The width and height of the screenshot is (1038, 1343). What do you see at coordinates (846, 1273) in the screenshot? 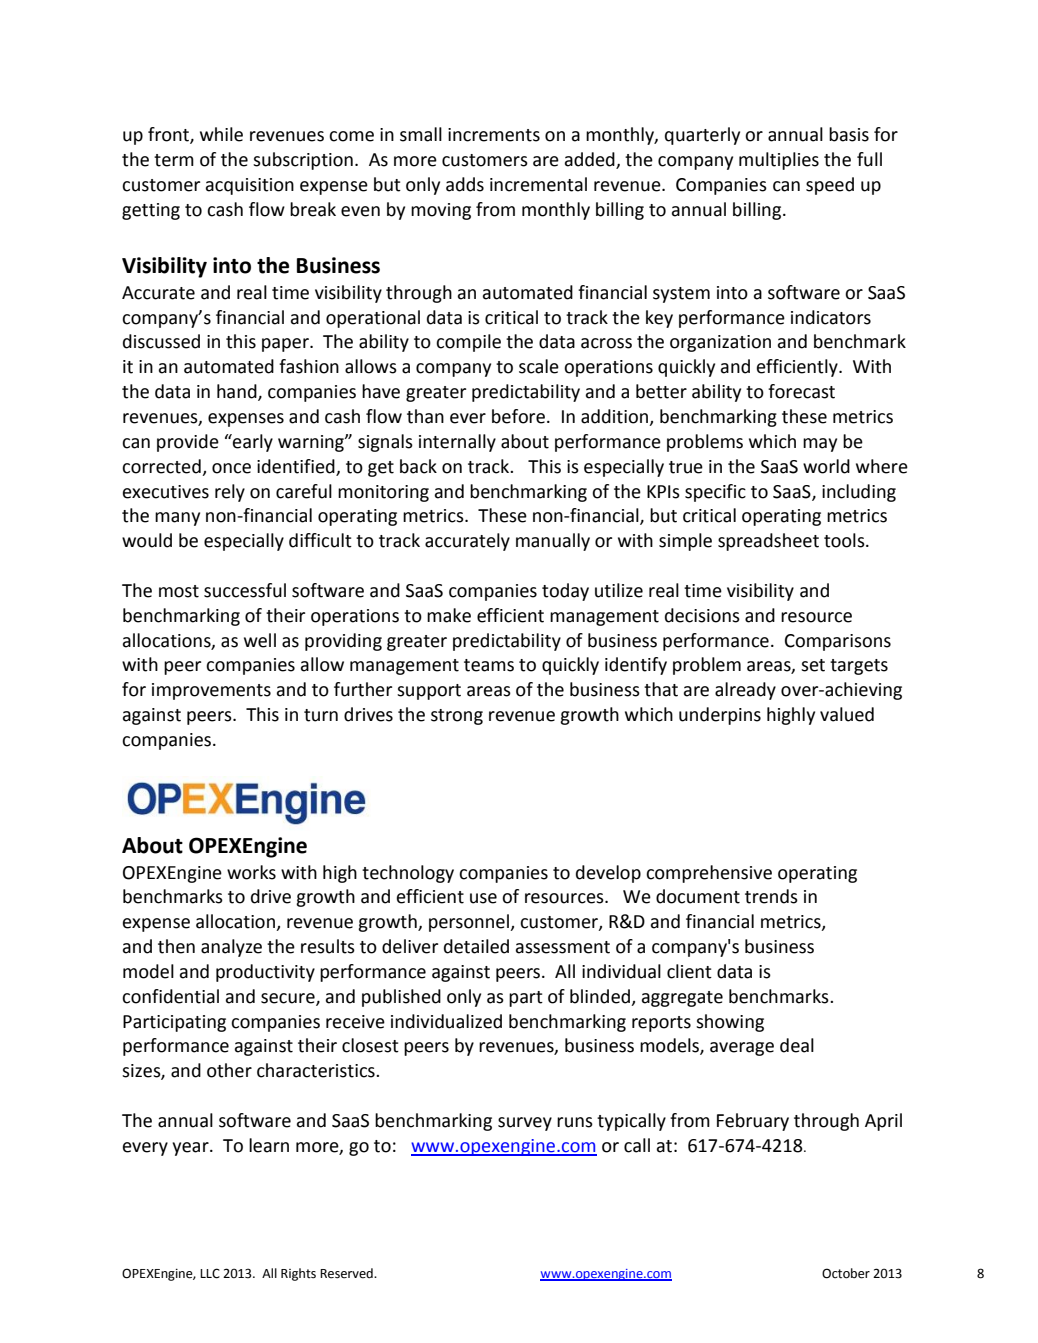
I see `October` at bounding box center [846, 1273].
